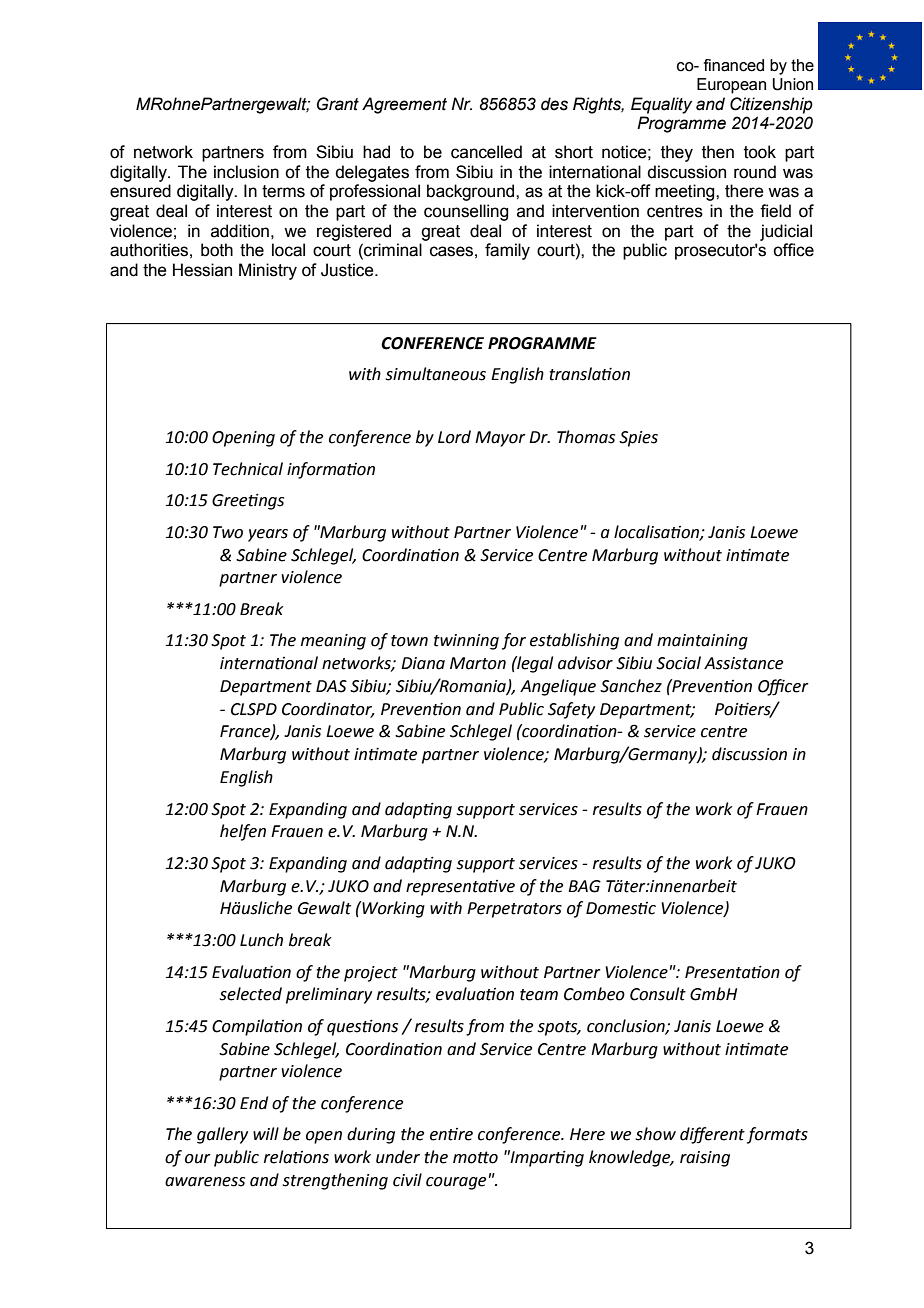 The height and width of the image is (1308, 924). Describe the element at coordinates (246, 172) in the image. I see `inclusion` at that location.
